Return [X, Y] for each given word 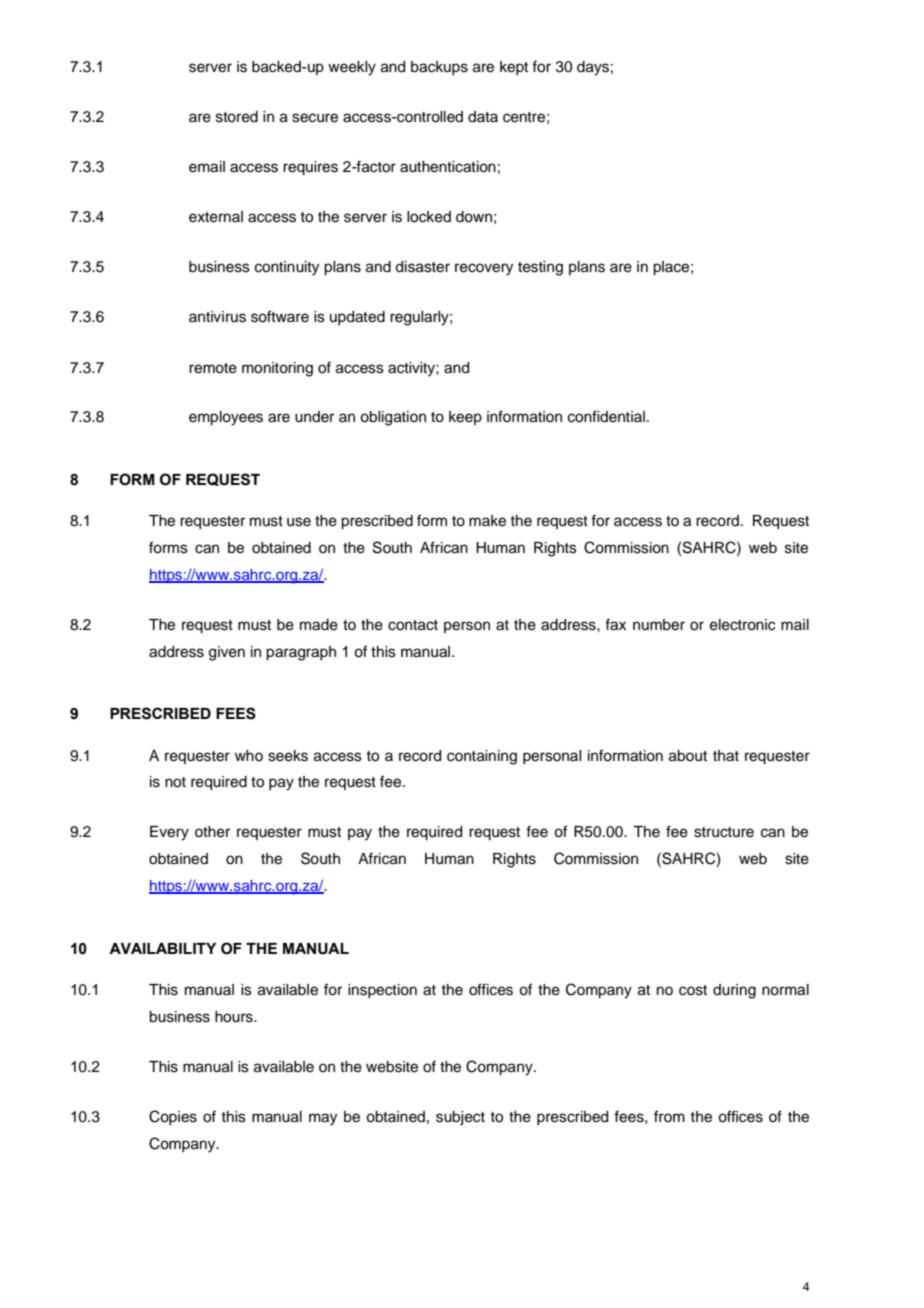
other [212, 832]
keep [465, 418]
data [483, 116]
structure [724, 832]
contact [413, 625]
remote [213, 368]
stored [237, 117]
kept [514, 68]
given [227, 653]
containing [482, 757]
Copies [173, 1117]
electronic [742, 625]
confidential [606, 416]
